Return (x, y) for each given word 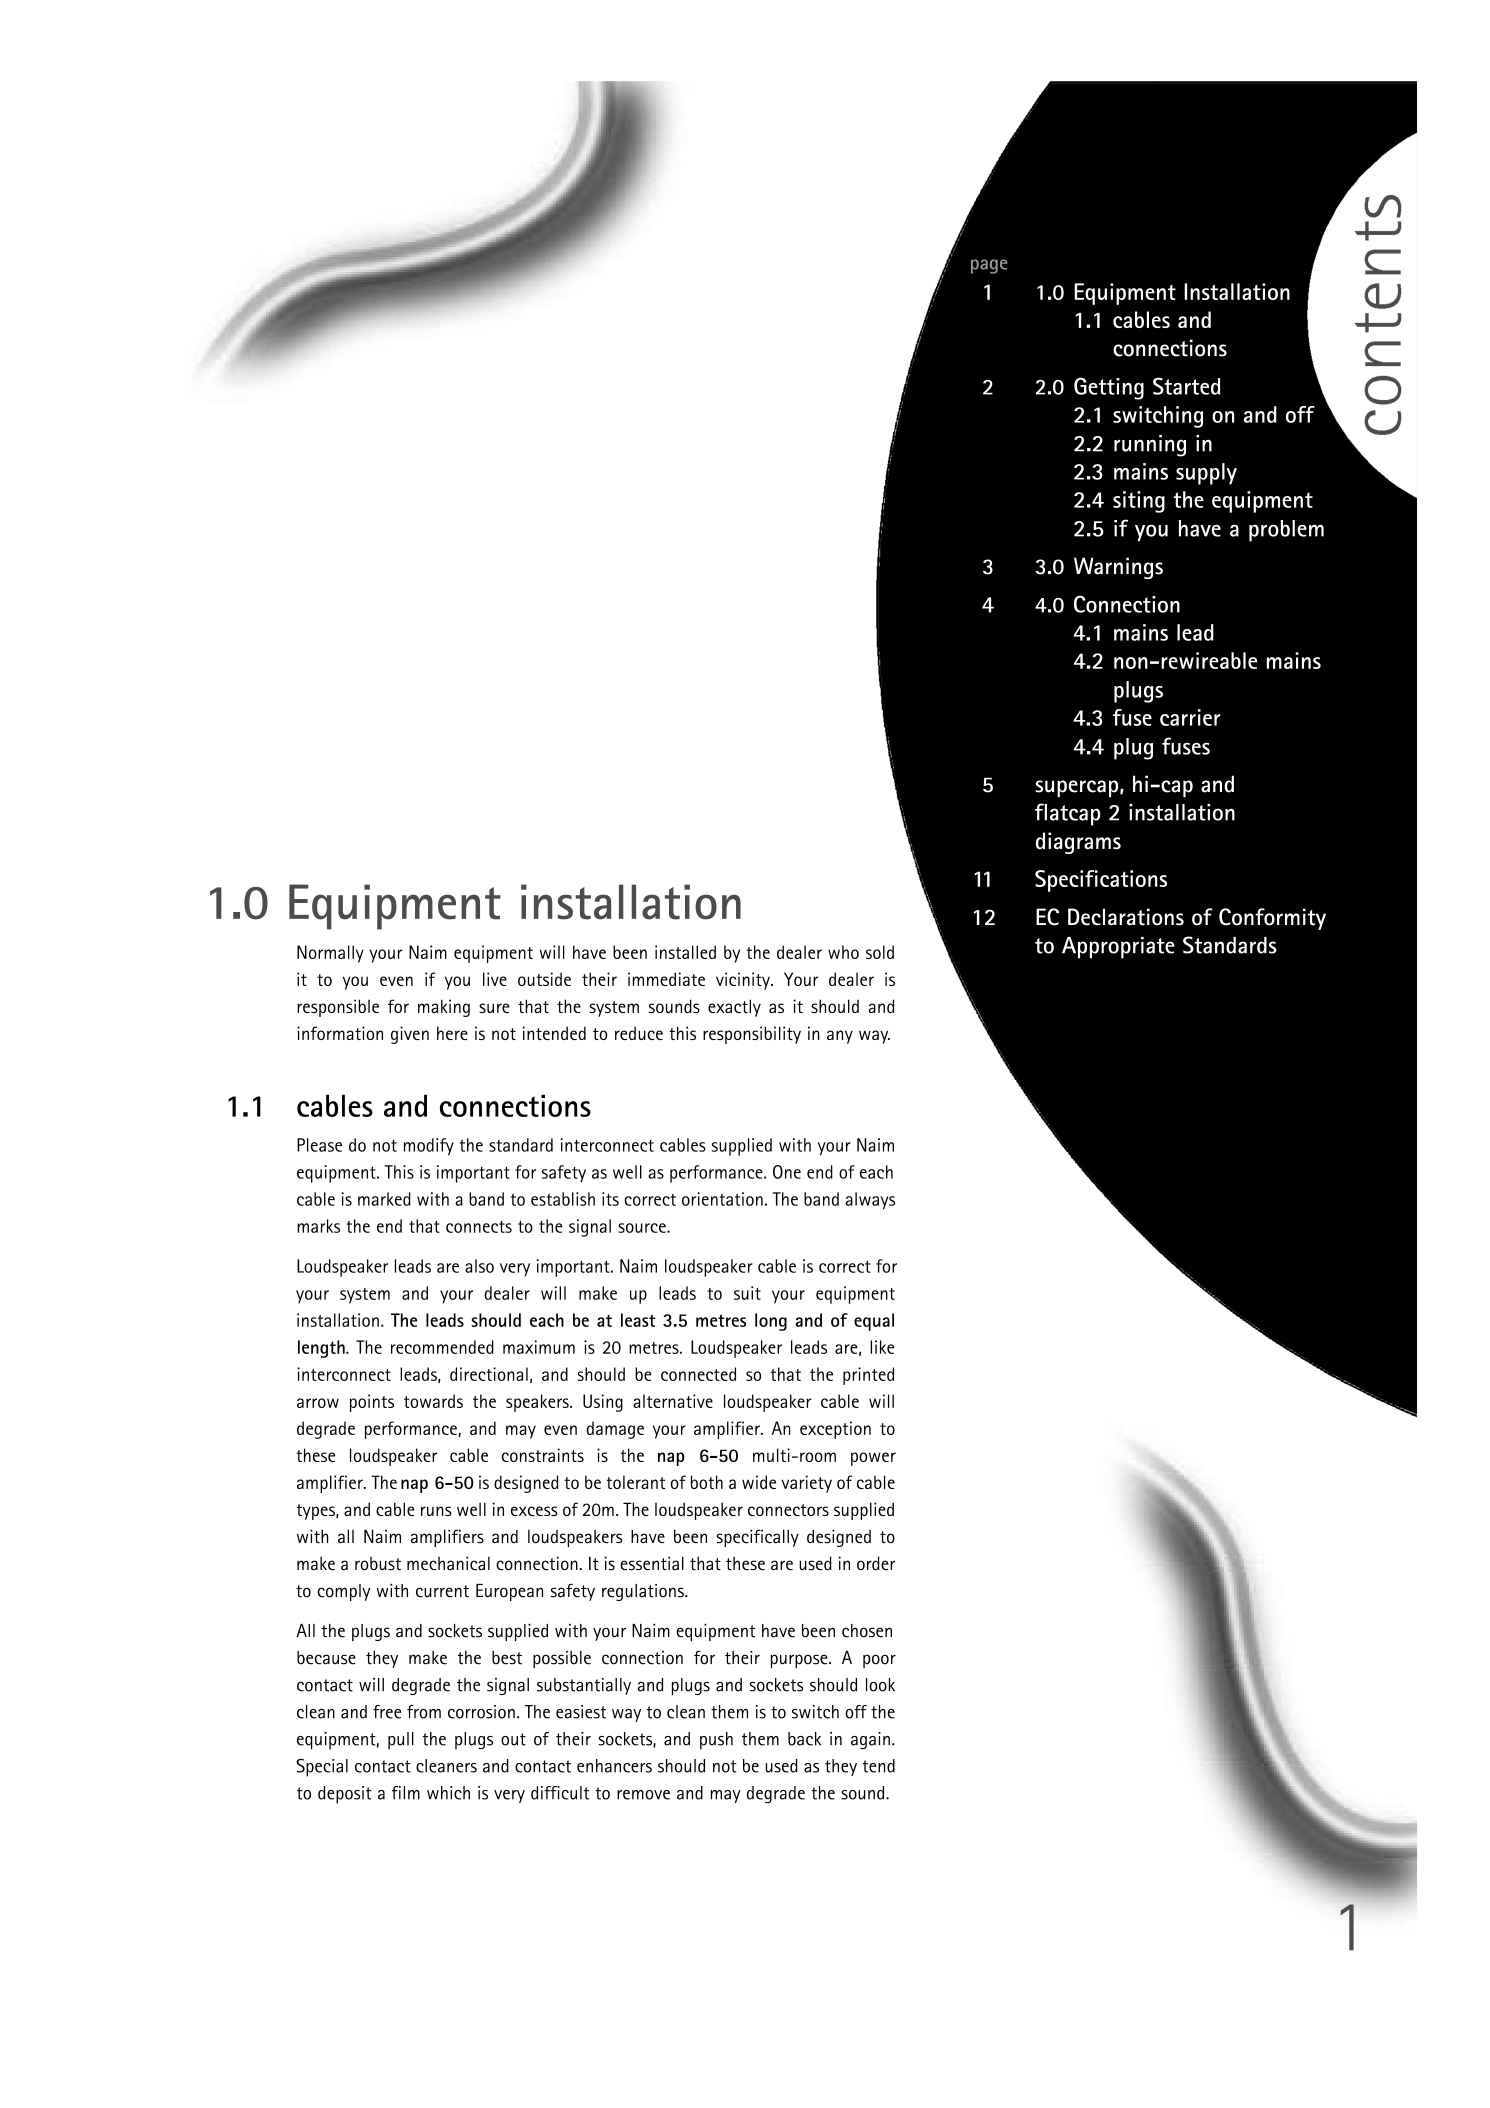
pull (401, 1741)
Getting (1109, 388)
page (989, 266)
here (452, 1033)
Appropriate (1118, 948)
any (840, 1037)
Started (1186, 386)
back (804, 1739)
